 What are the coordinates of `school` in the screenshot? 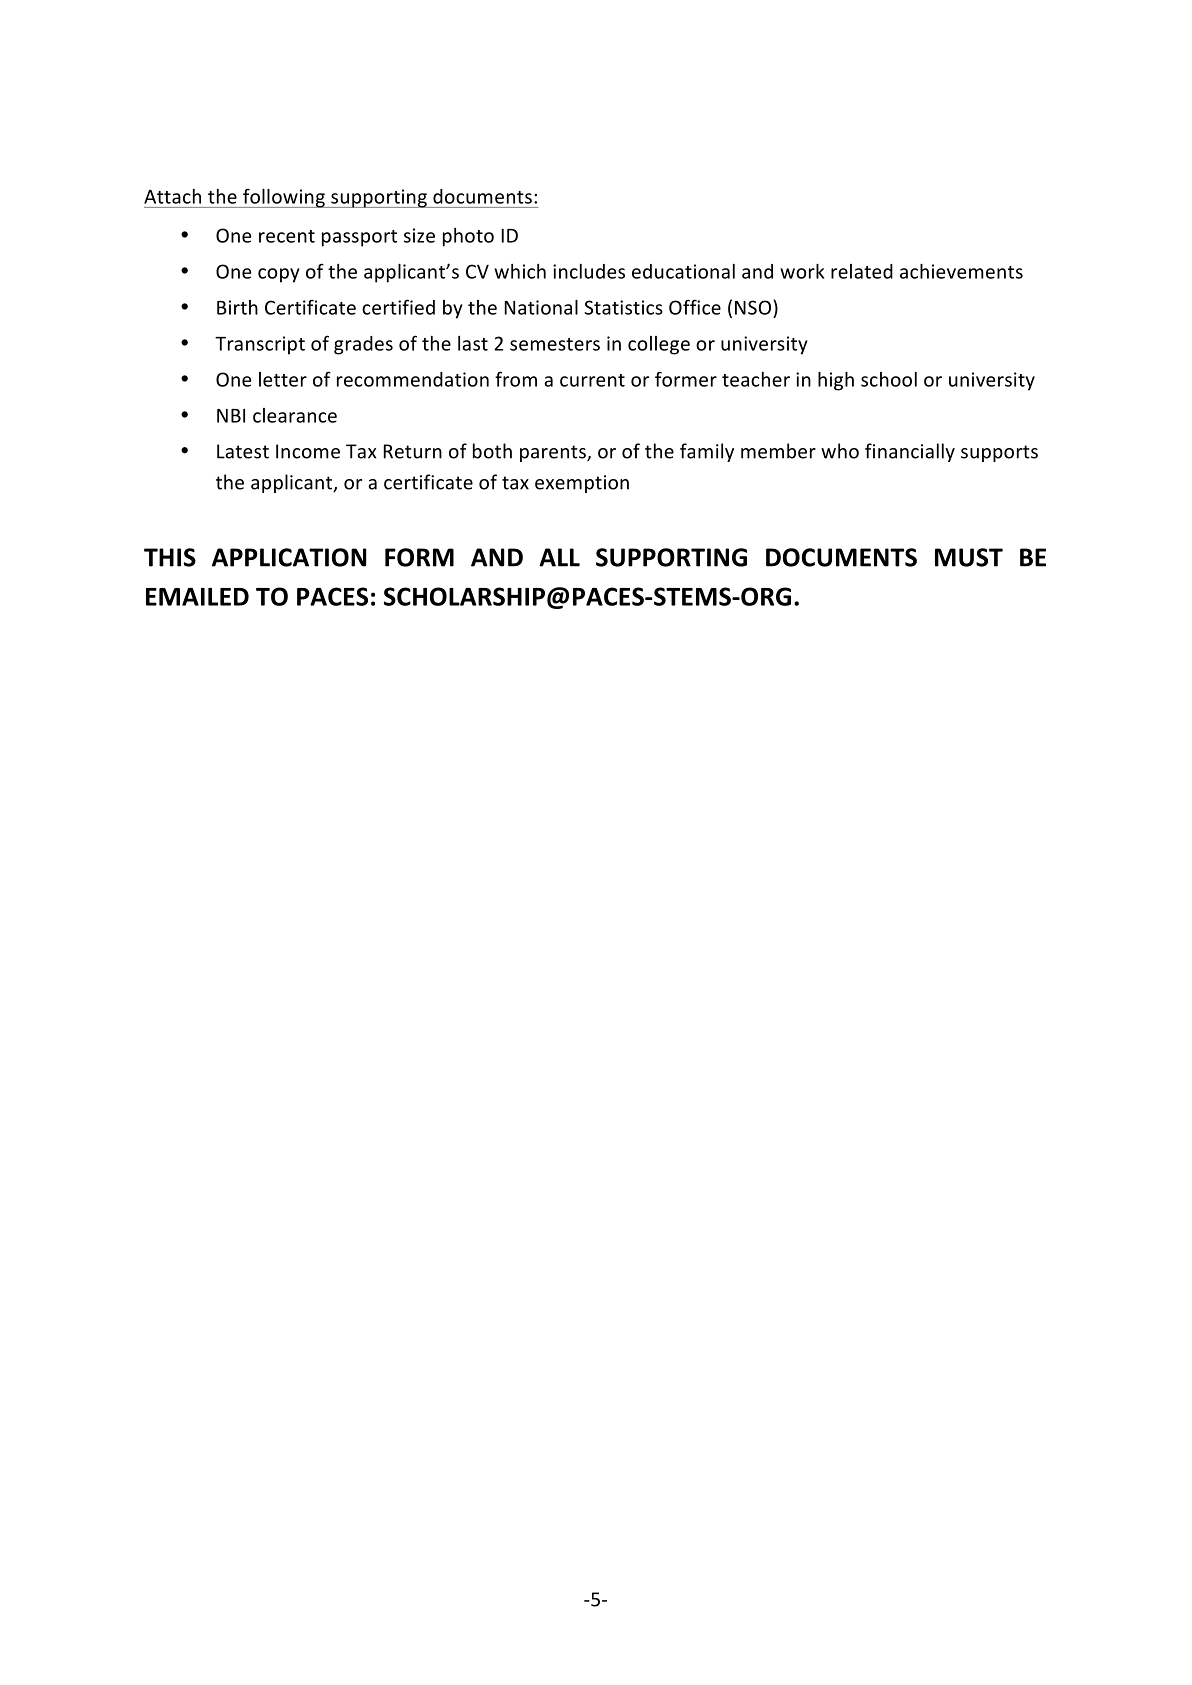 It's located at (889, 379).
